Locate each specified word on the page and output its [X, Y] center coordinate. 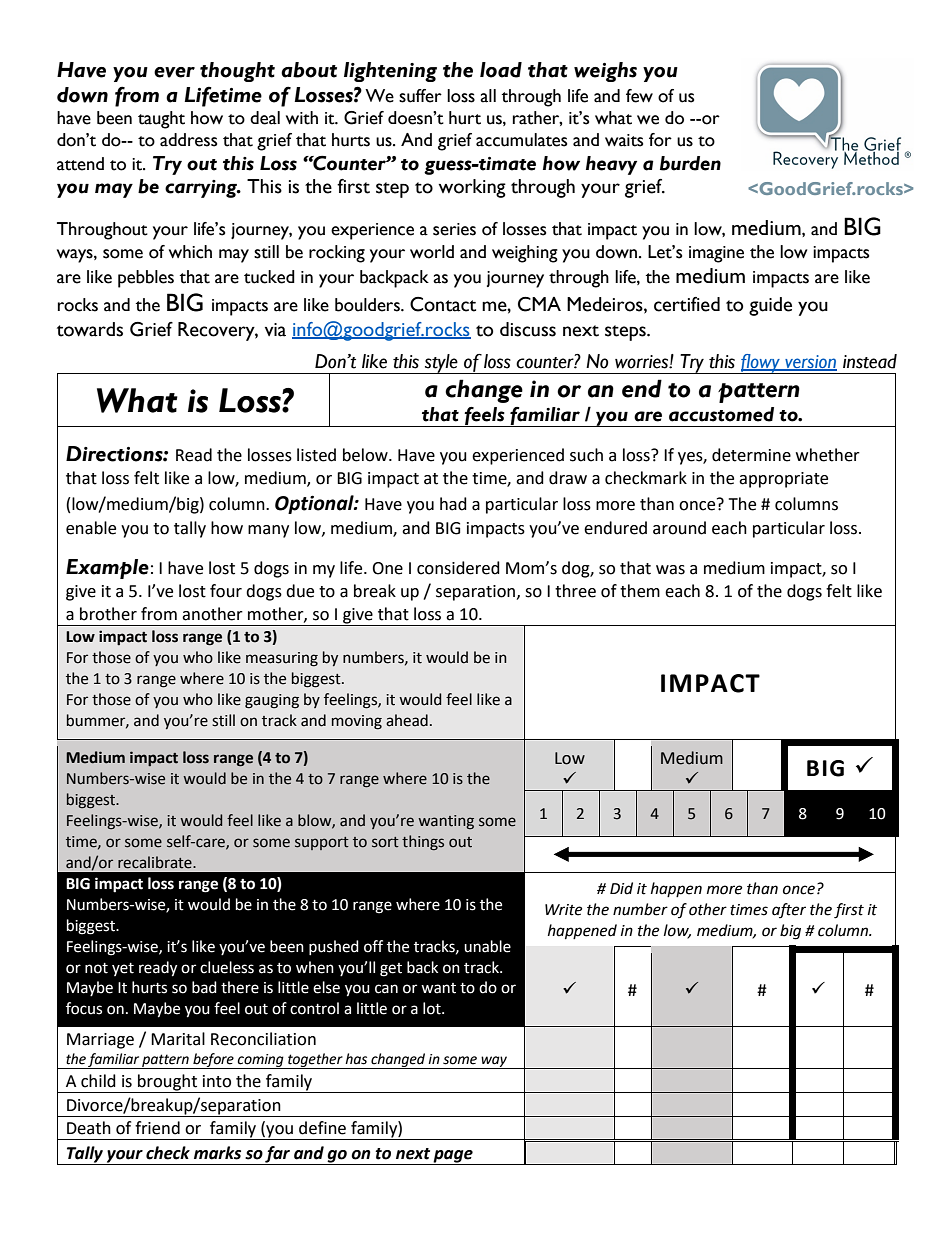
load [501, 70]
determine [751, 455]
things [423, 842]
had [453, 504]
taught [161, 120]
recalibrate [156, 862]
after [789, 910]
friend [157, 1128]
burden [690, 163]
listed [316, 455]
